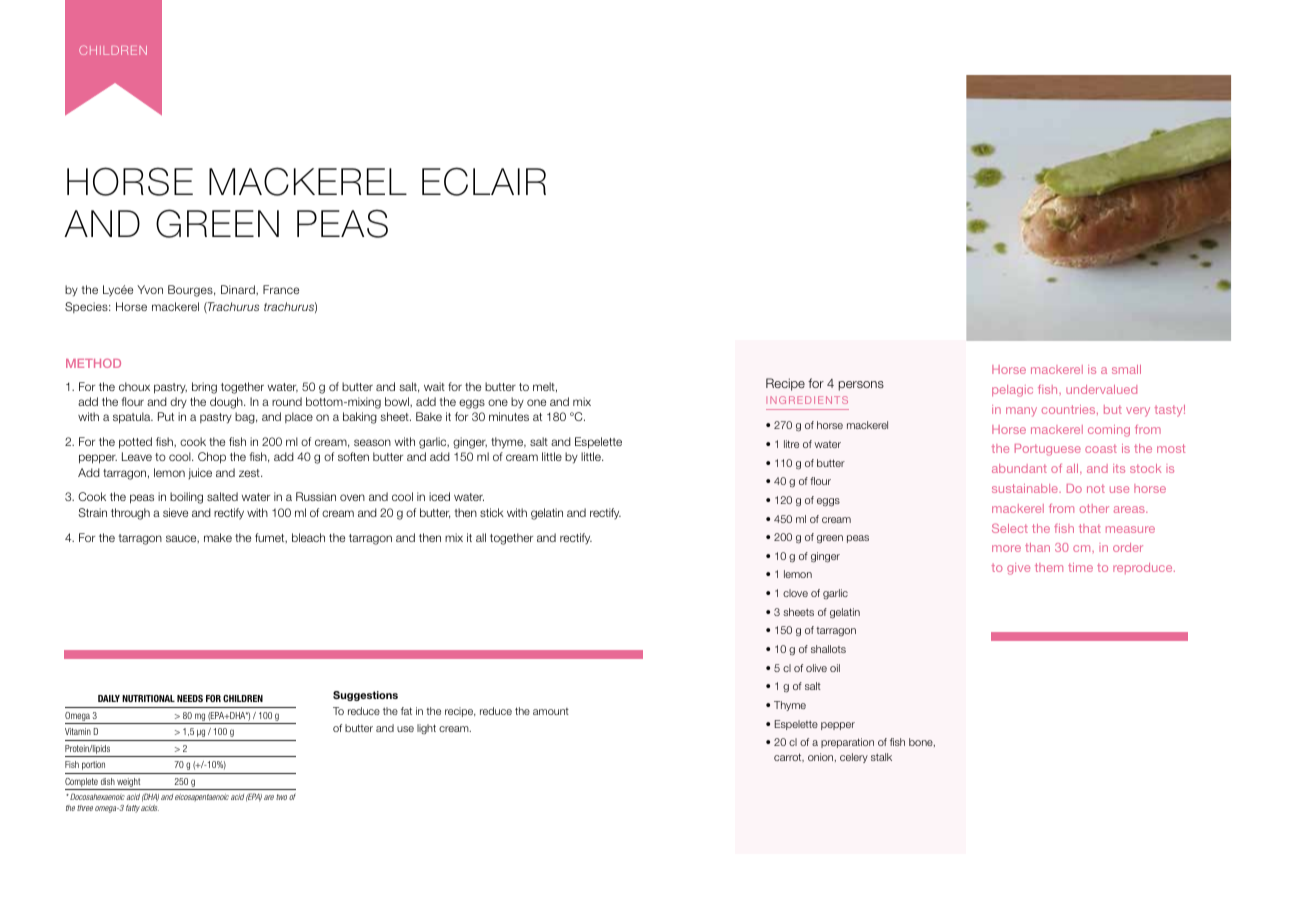 The image size is (1308, 924). I want to click on France, so click(281, 289).
